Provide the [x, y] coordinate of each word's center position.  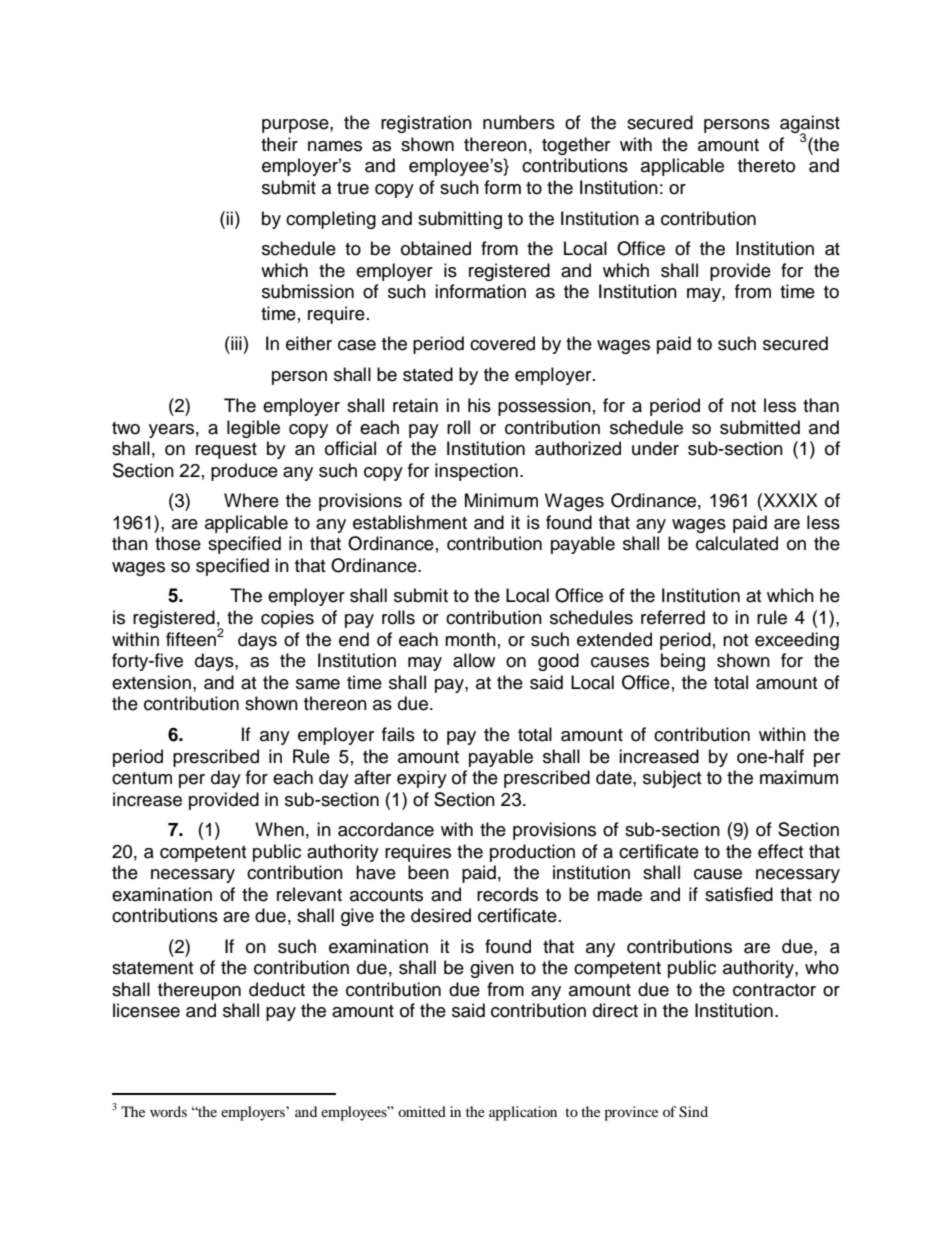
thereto [766, 165]
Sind [693, 1112]
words [168, 1111]
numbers [519, 122]
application [523, 1113]
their [279, 144]
